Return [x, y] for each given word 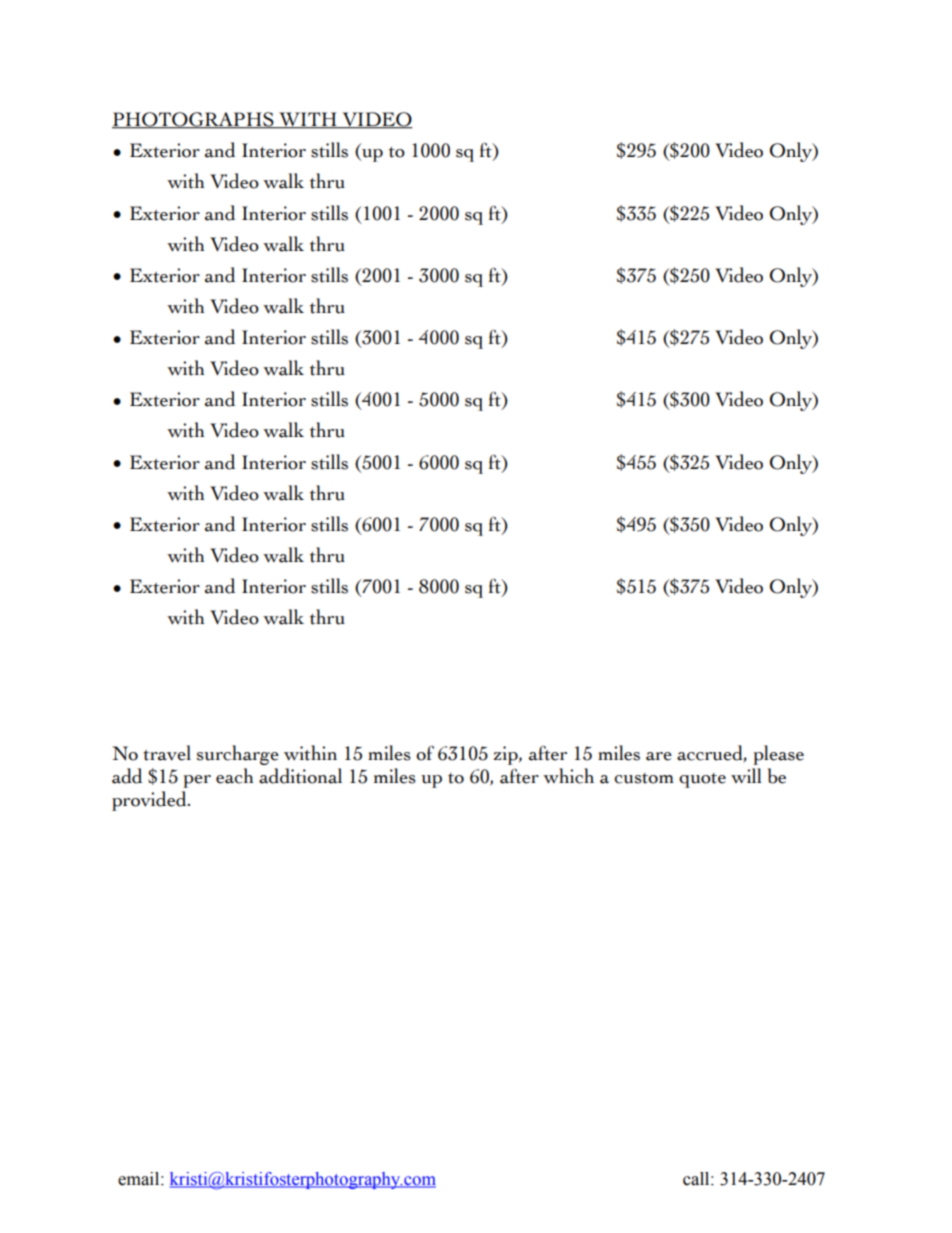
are [659, 756]
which [568, 776]
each [234, 776]
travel [167, 753]
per [197, 781]
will [746, 775]
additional [300, 776]
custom [644, 778]
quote [702, 780]
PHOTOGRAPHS [194, 120]
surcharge [238, 755]
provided [150, 801]
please [778, 755]
